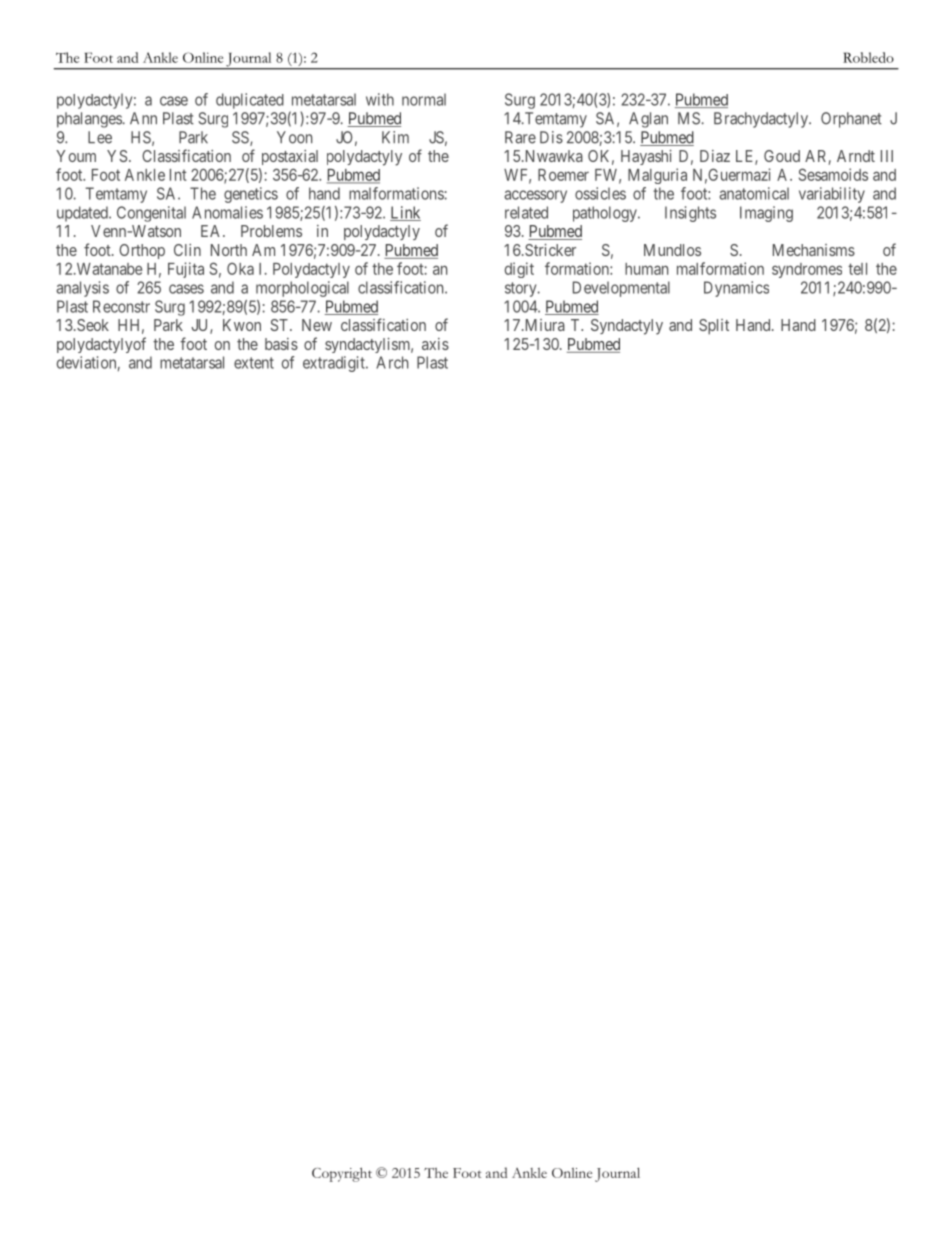 The width and height of the screenshot is (952, 1233). Describe the element at coordinates (424, 99) in the screenshot. I see `normal` at that location.
